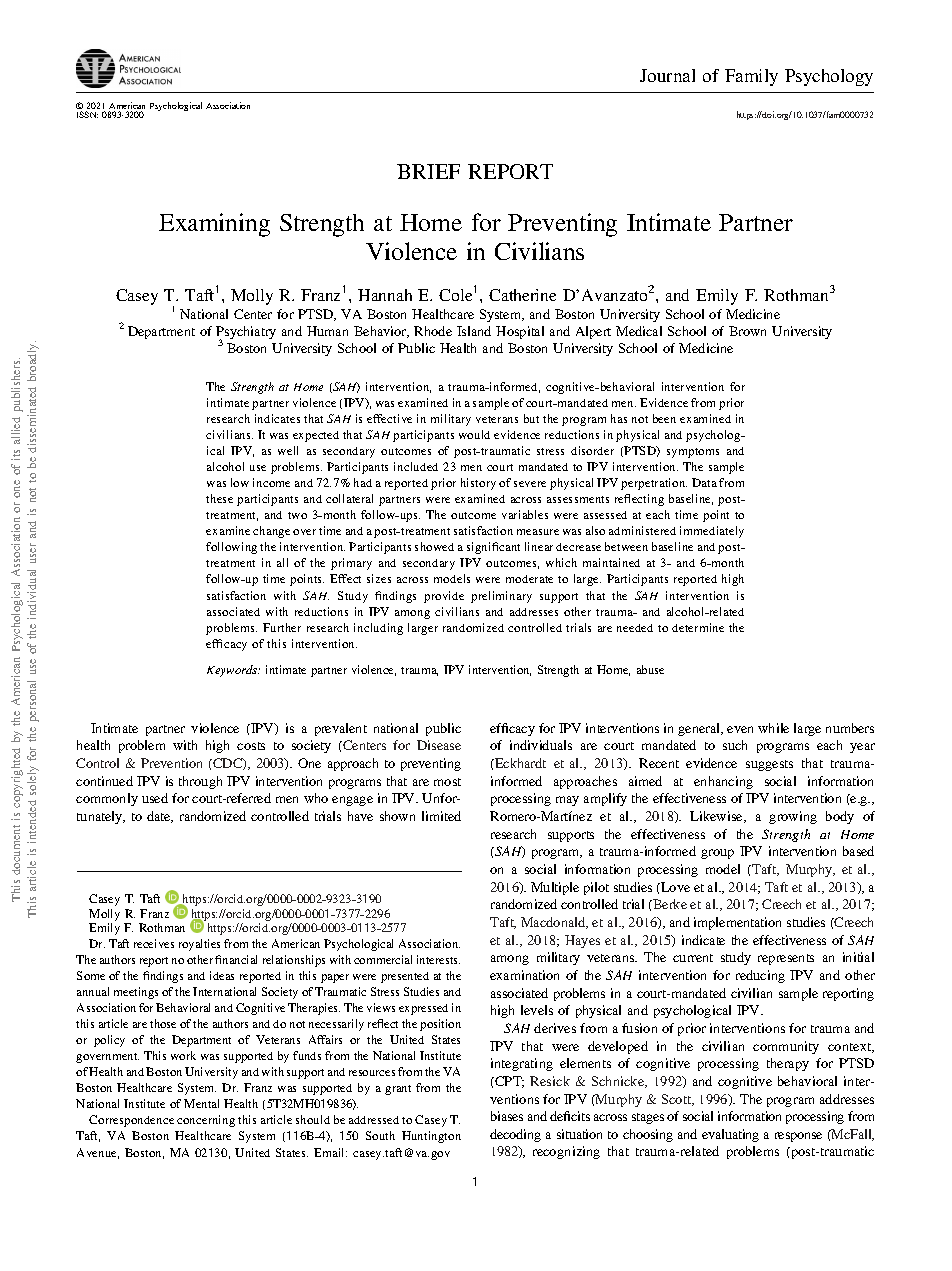 The width and height of the screenshot is (952, 1271). What do you see at coordinates (199, 945) in the screenshot?
I see `royalties` at bounding box center [199, 945].
